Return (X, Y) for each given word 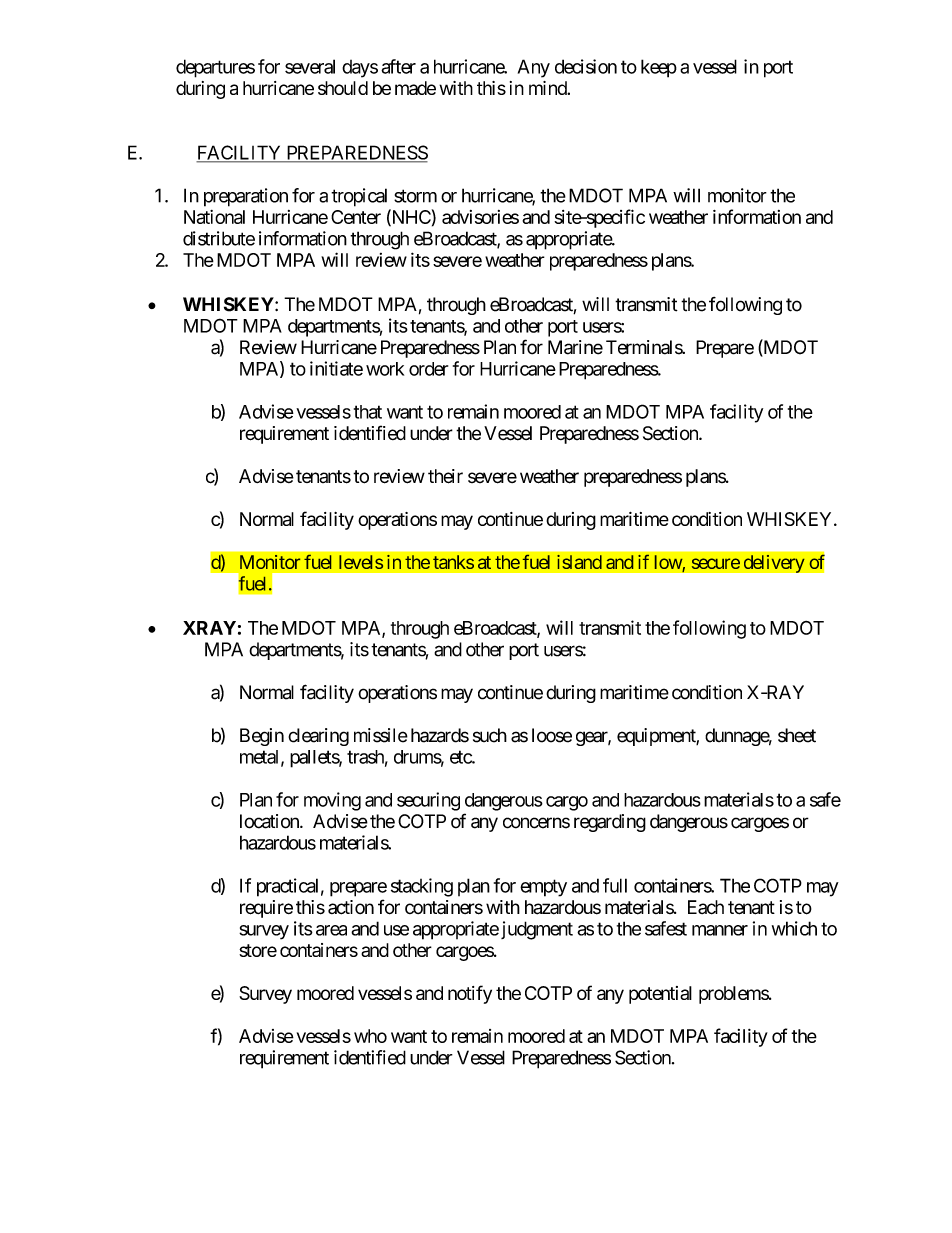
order (428, 369)
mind (548, 88)
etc (461, 757)
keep (659, 68)
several (310, 66)
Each (706, 907)
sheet (797, 735)
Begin (262, 737)
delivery (774, 563)
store (258, 950)
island (579, 562)
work (385, 369)
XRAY (209, 628)
